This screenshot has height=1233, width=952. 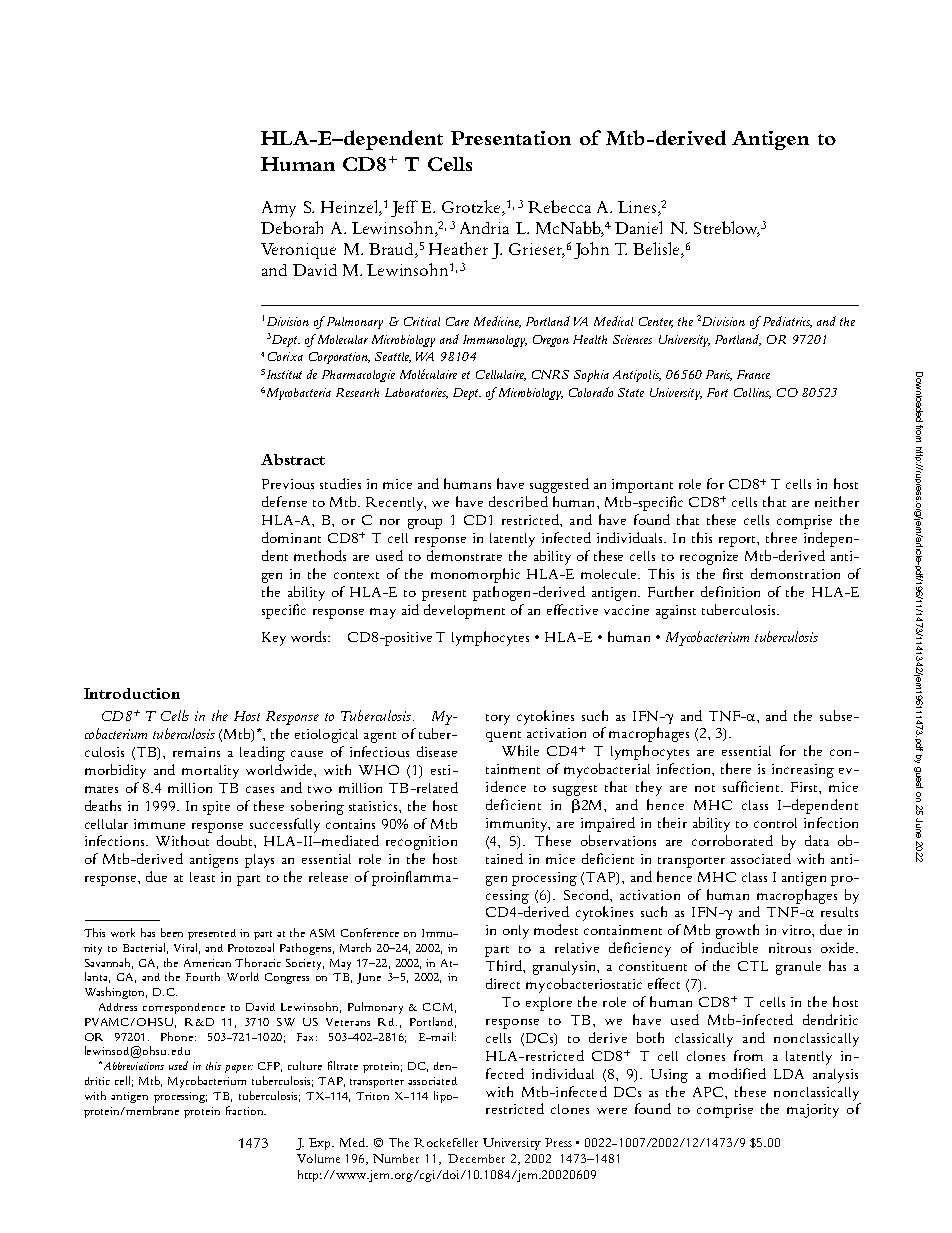 What do you see at coordinates (781, 537) in the screenshot?
I see `three` at bounding box center [781, 537].
